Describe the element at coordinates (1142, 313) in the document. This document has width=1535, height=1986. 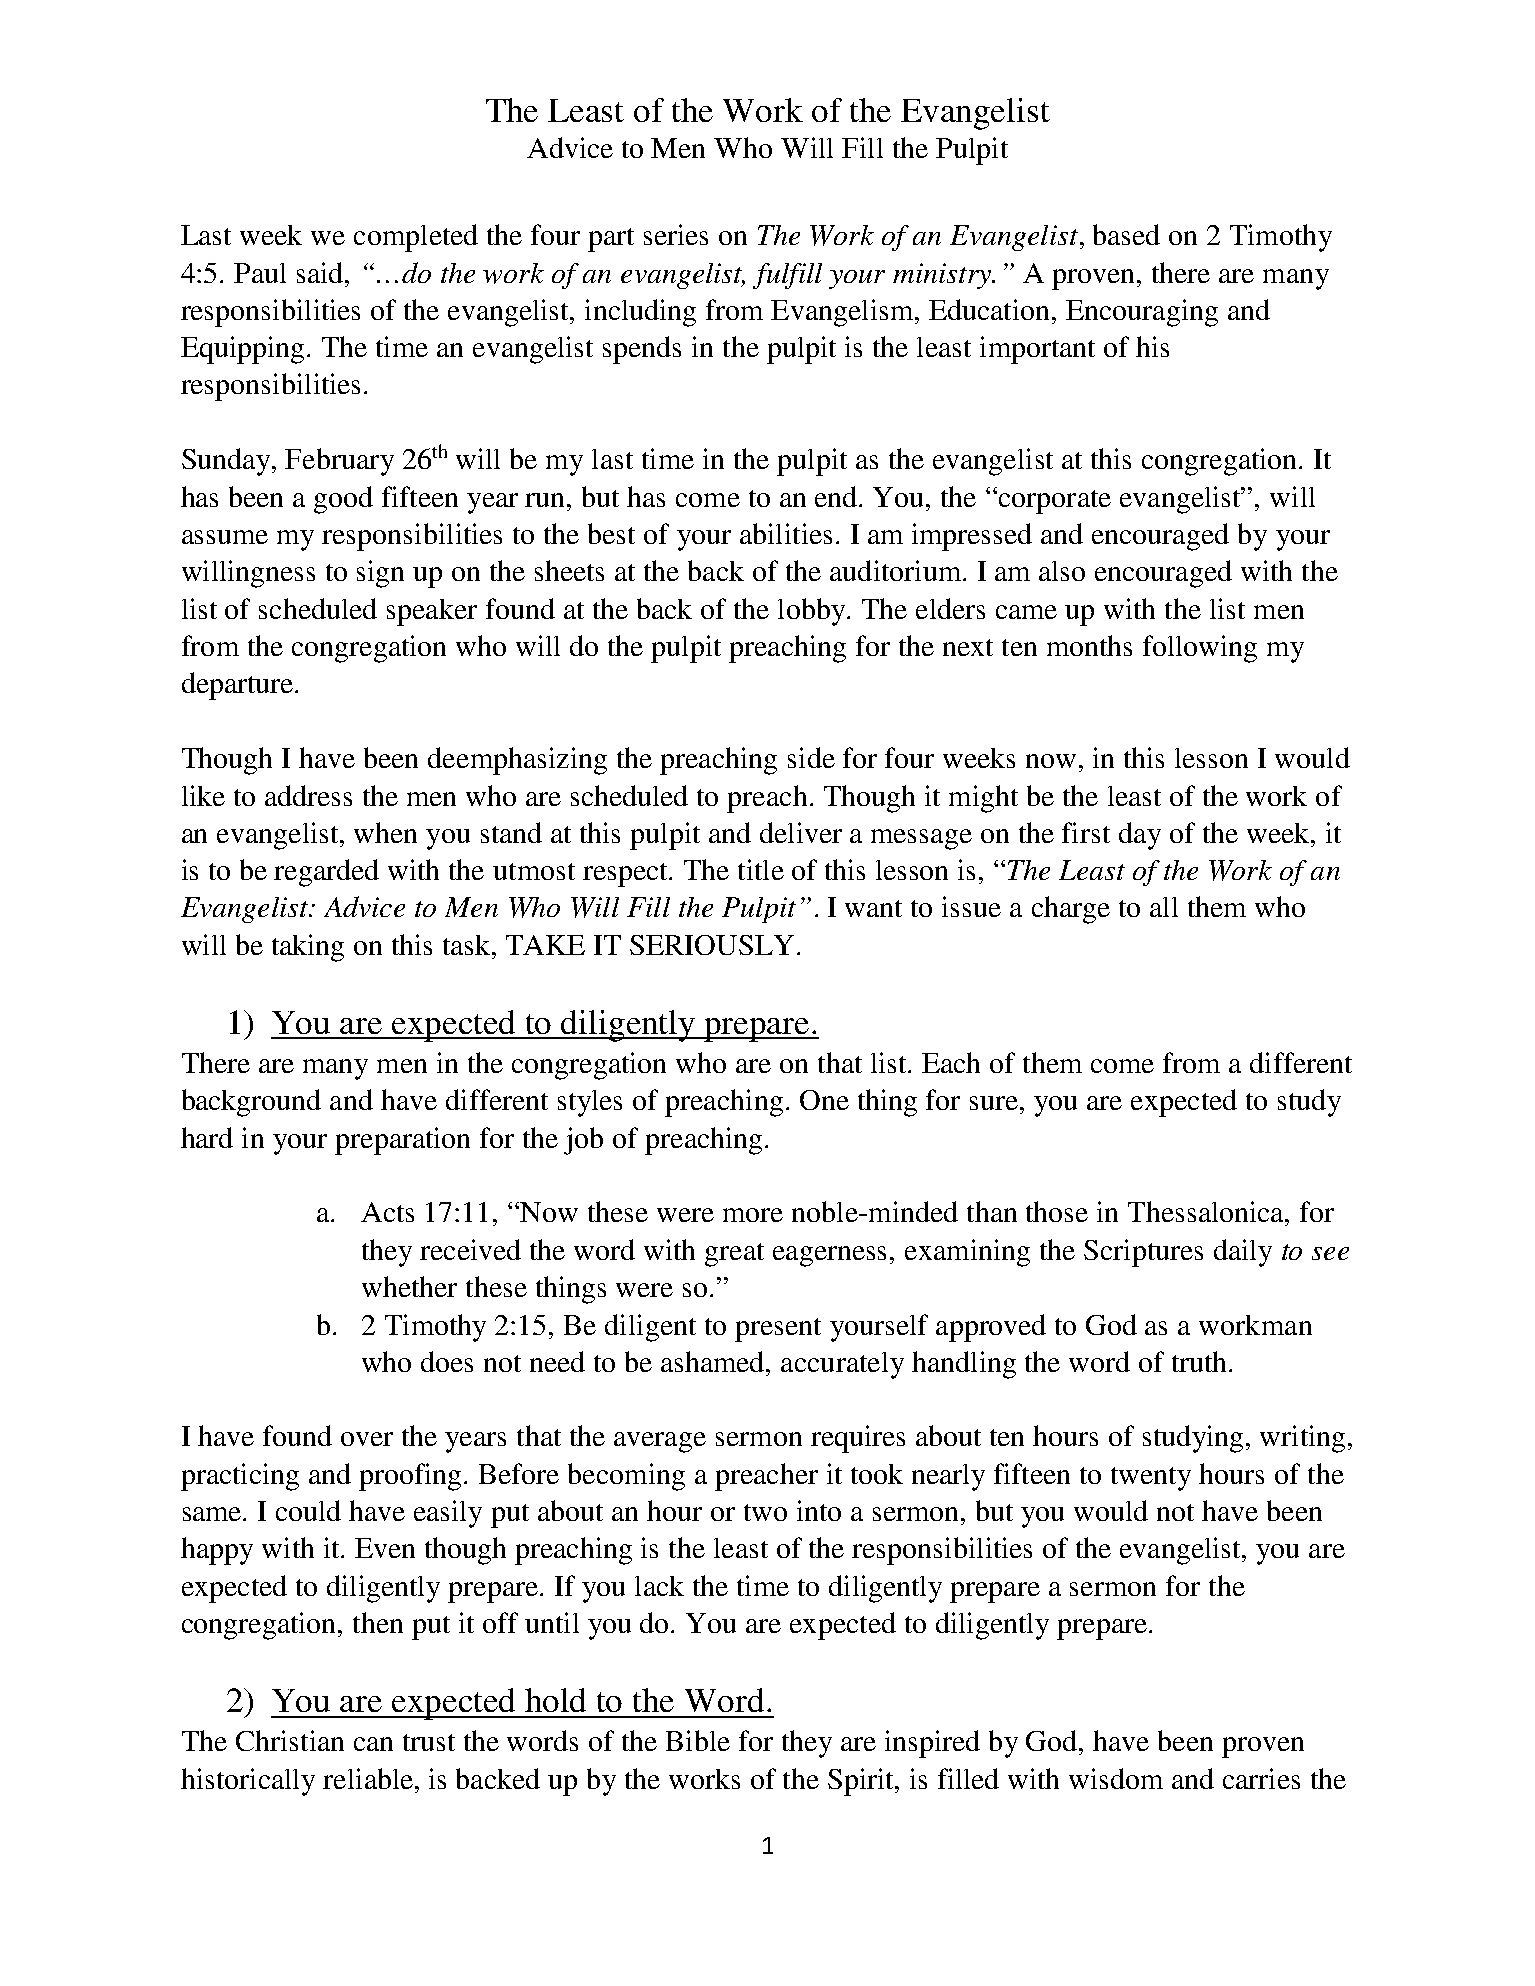
I see `Encouraging` at that location.
